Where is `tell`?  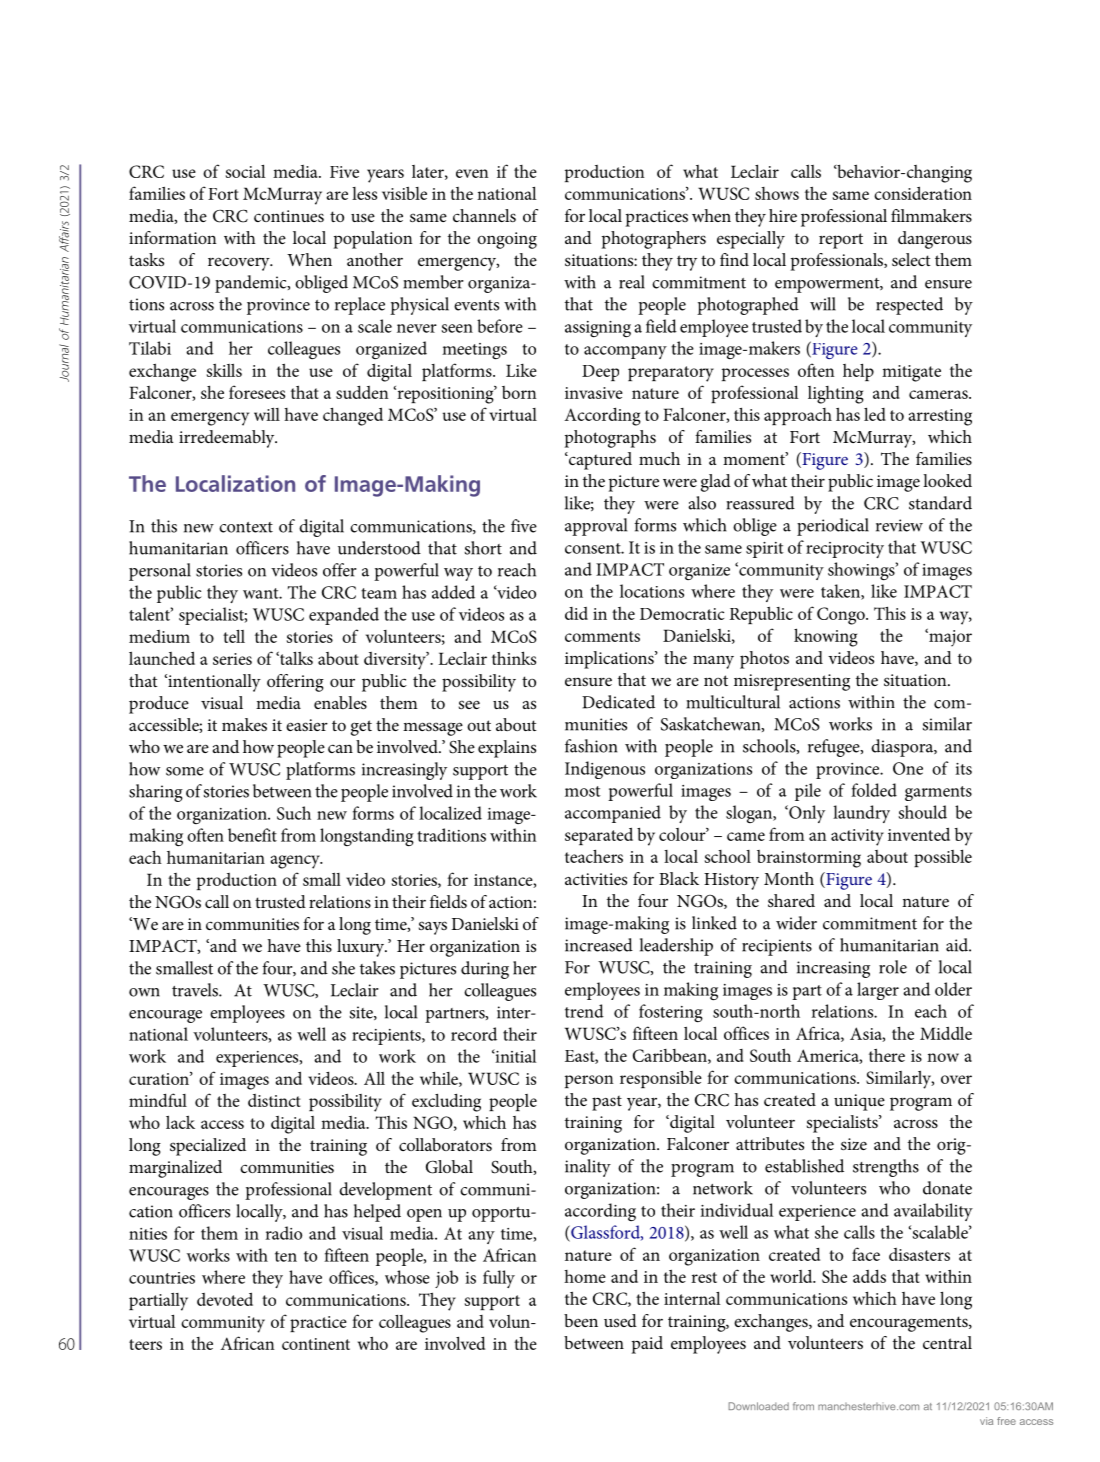
tell is located at coordinates (234, 636).
